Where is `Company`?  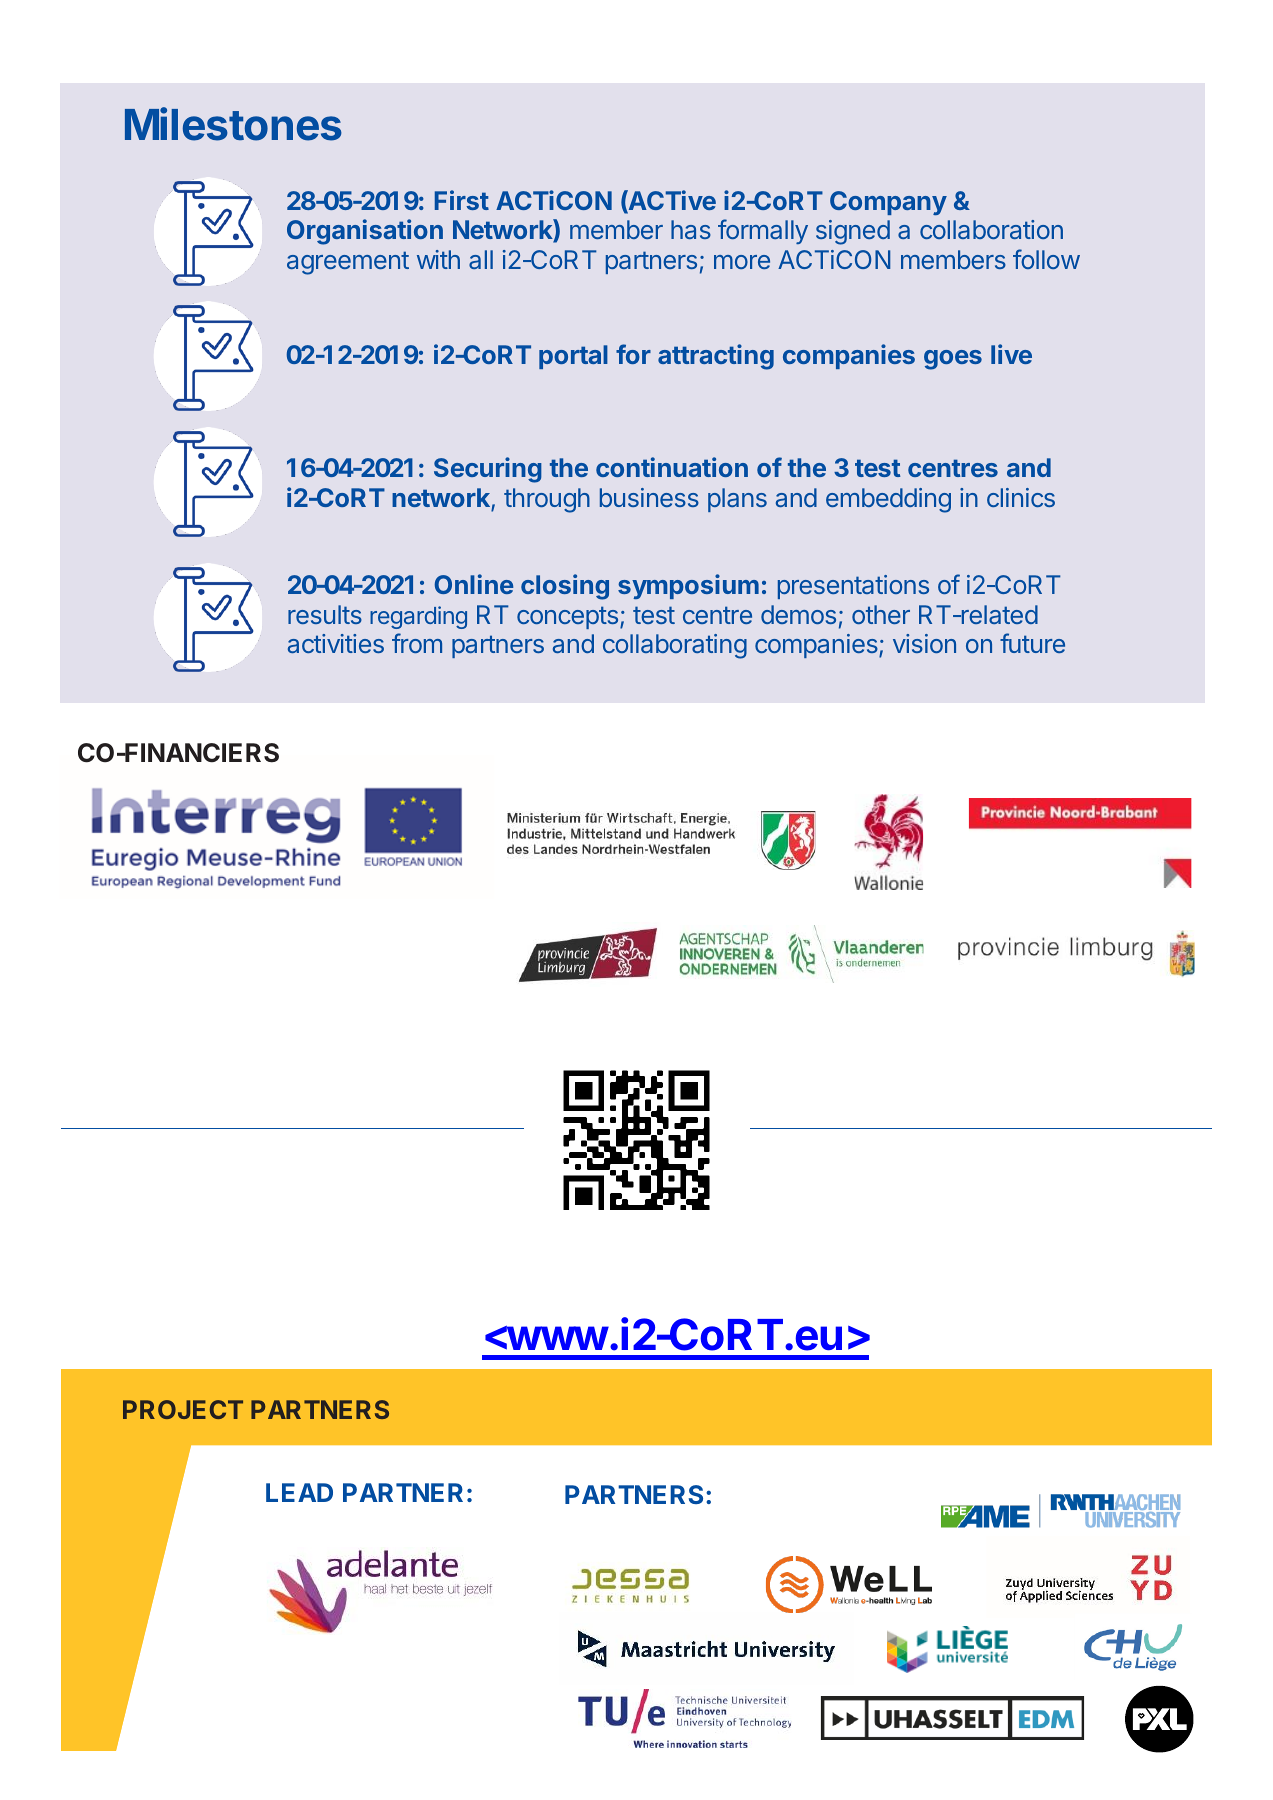
Company is located at coordinates (888, 203).
